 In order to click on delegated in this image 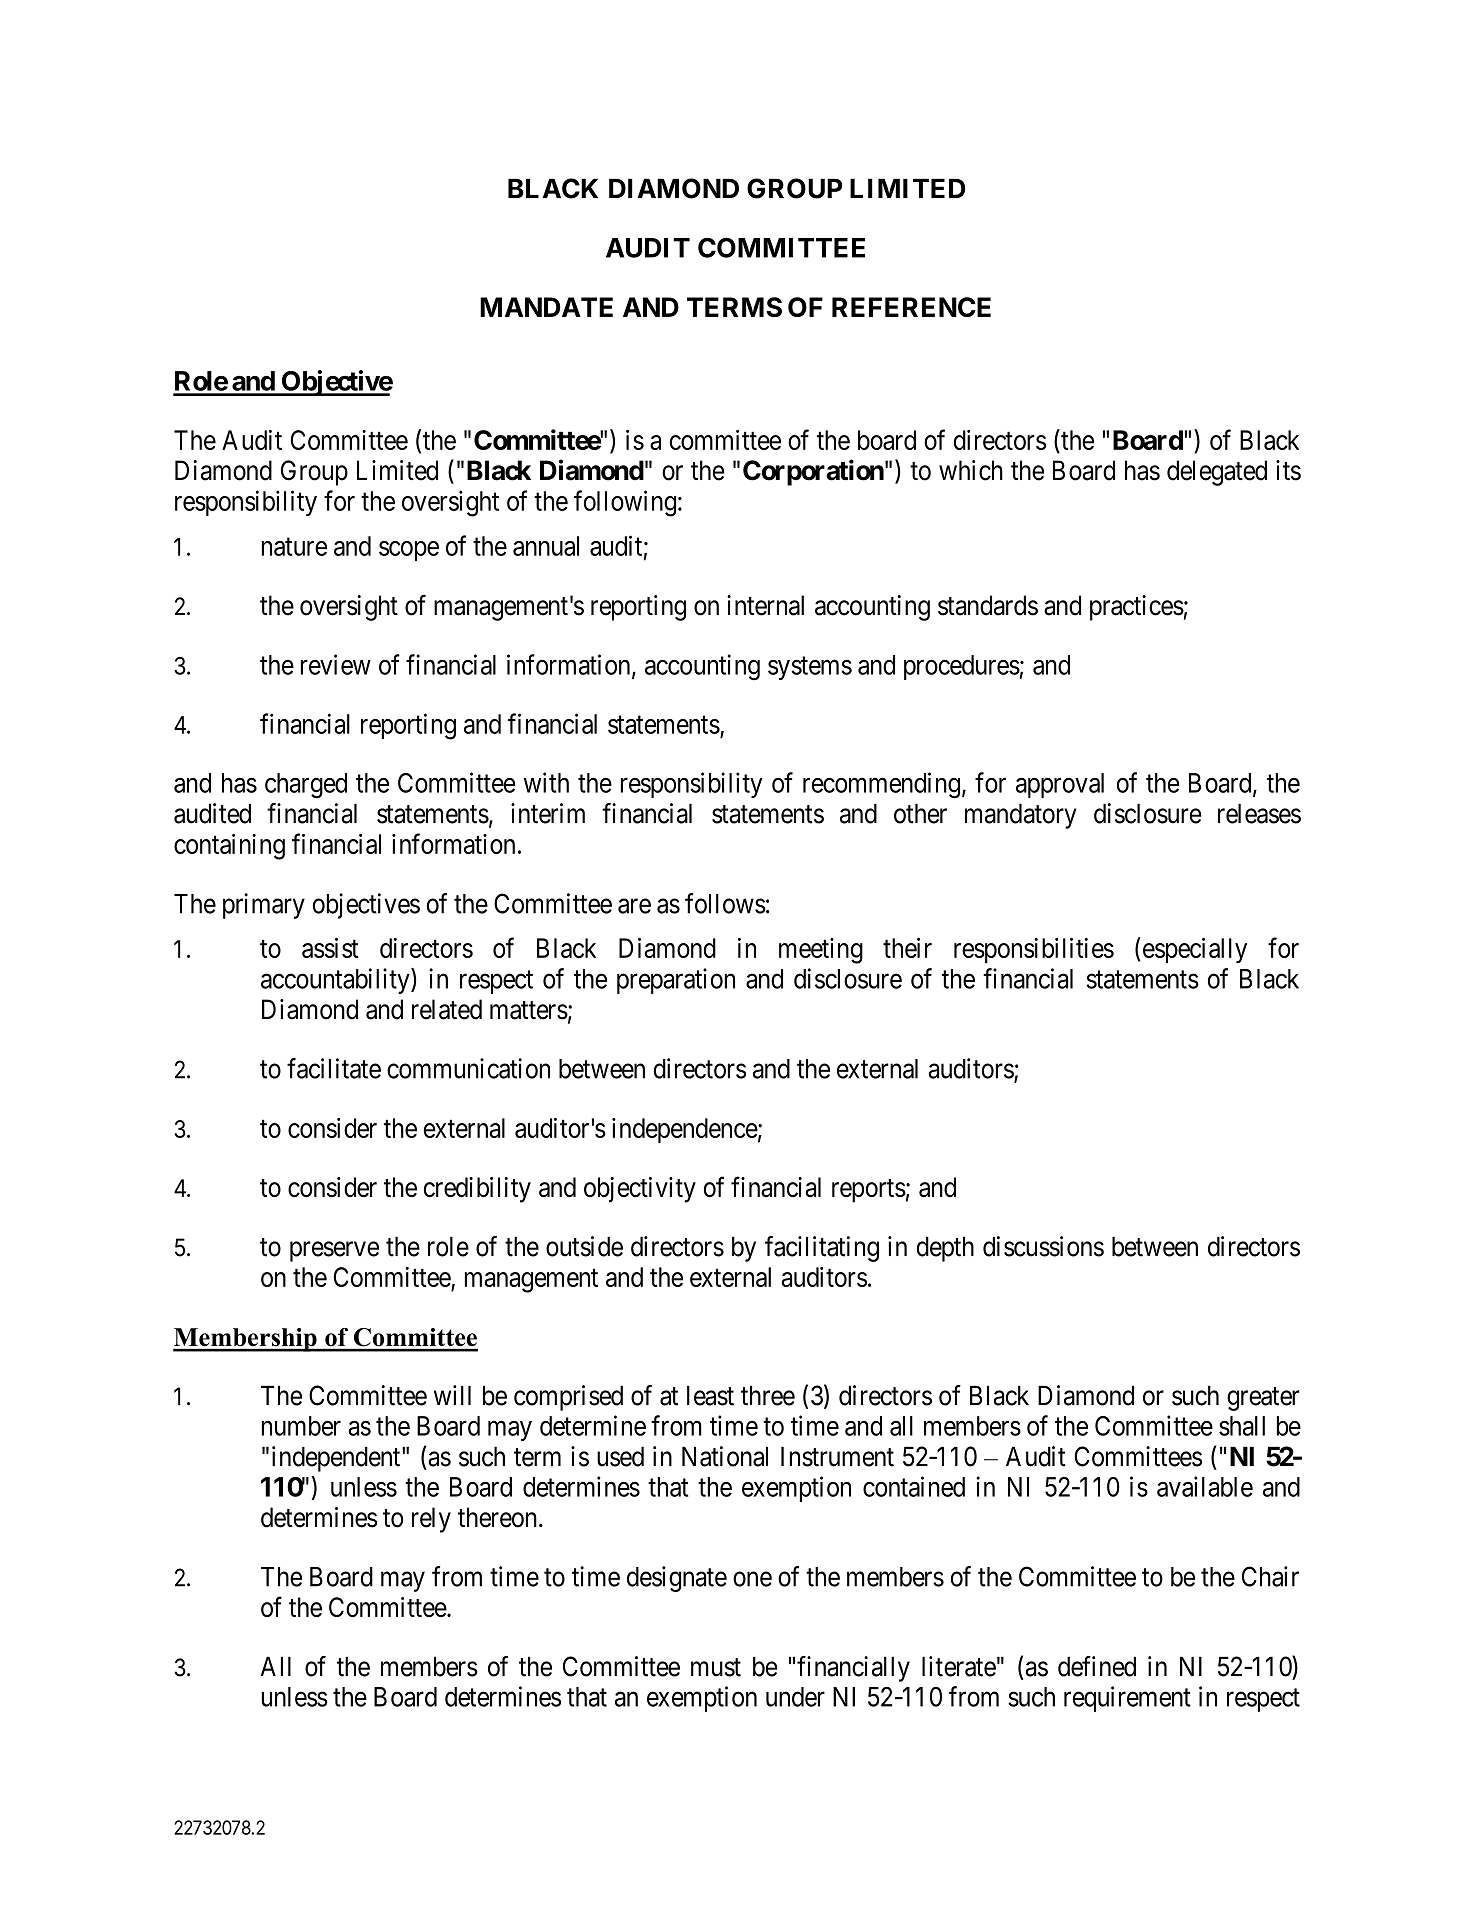, I will do `click(1217, 473)`.
